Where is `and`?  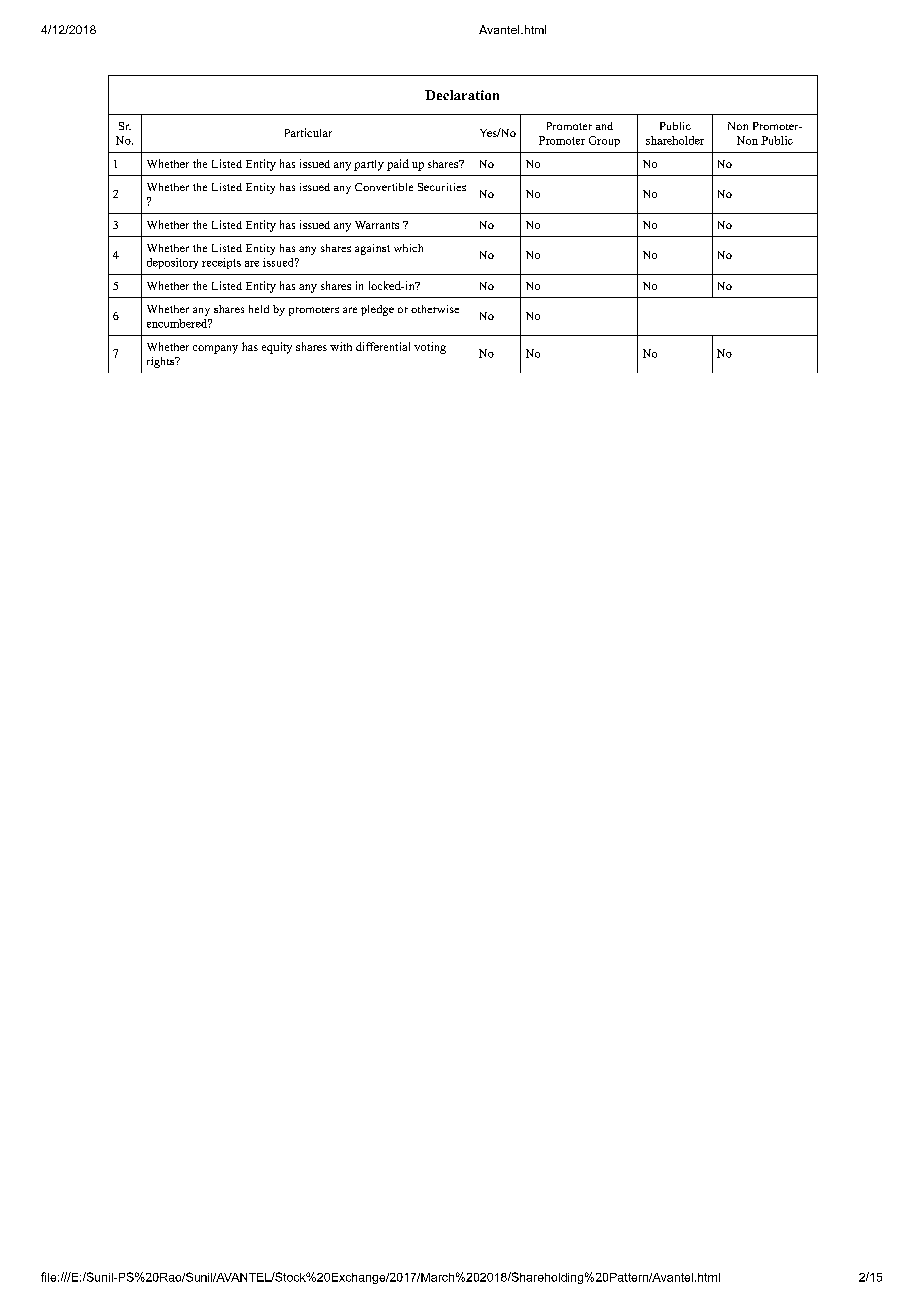
and is located at coordinates (604, 126).
